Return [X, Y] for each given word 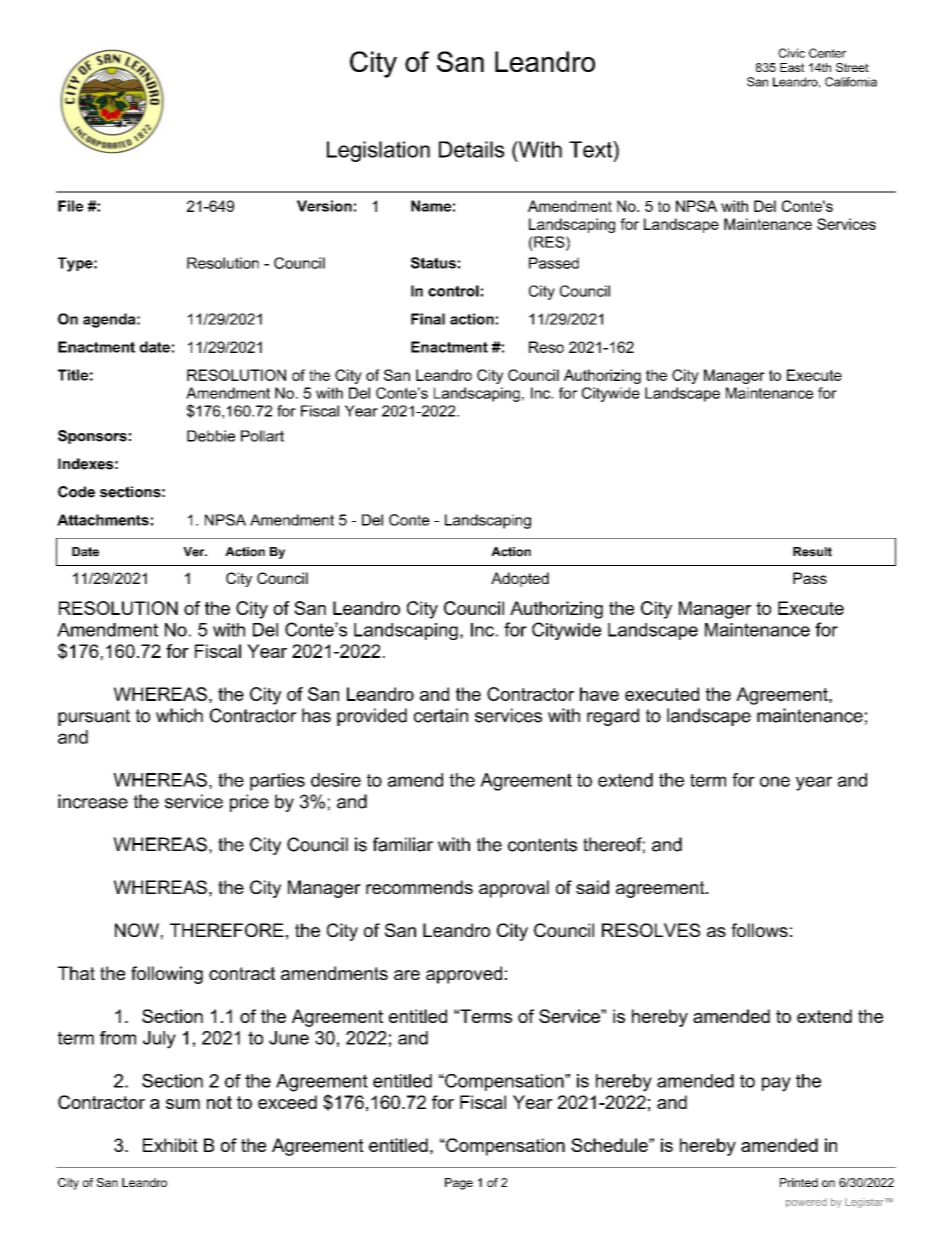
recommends [419, 887]
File [70, 206]
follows [759, 930]
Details [471, 149]
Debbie [211, 436]
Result [812, 552]
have [599, 694]
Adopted [520, 579]
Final [428, 319]
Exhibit [170, 1145]
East [792, 67]
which [179, 715]
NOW [137, 930]
